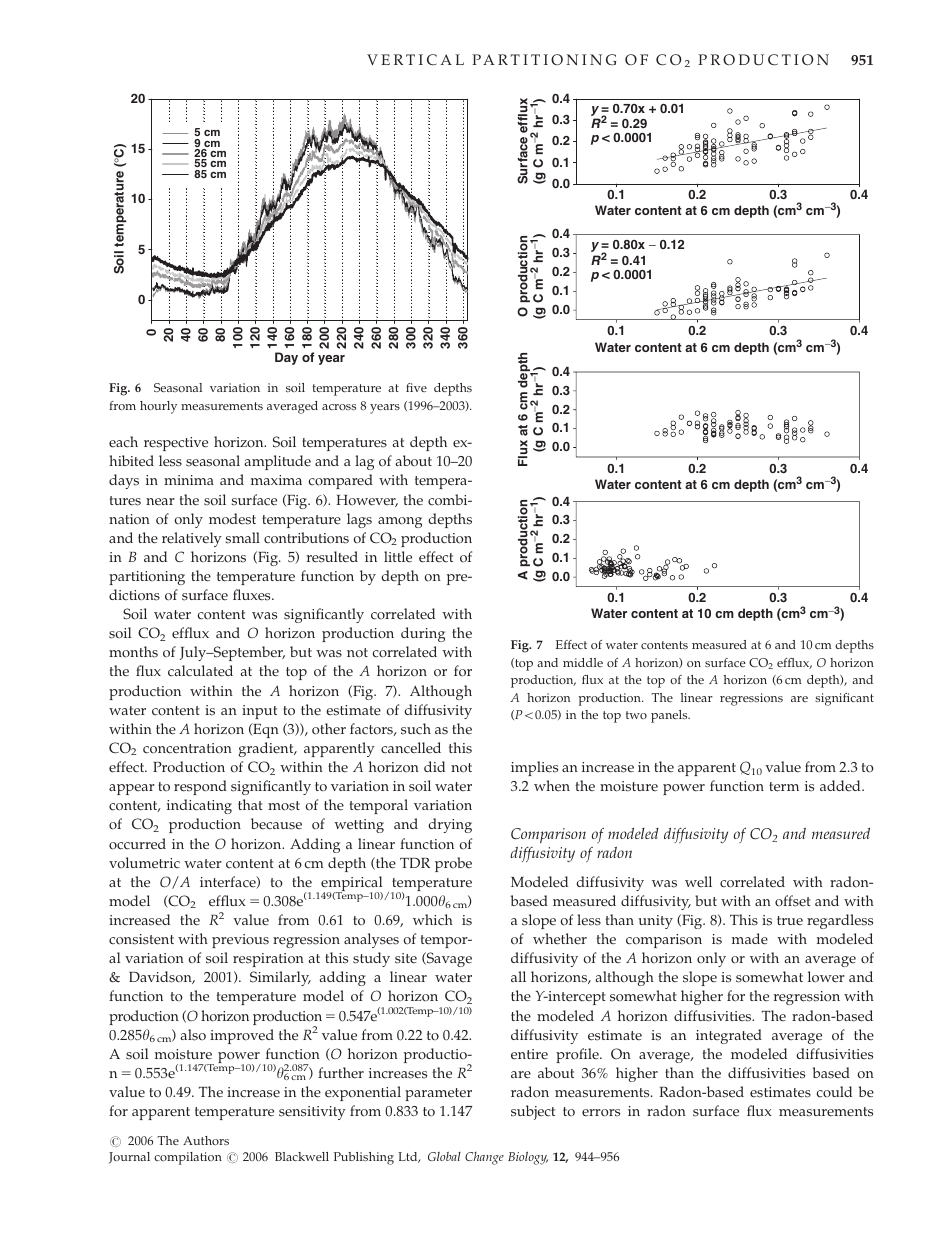 The width and height of the document is (952, 1251). Describe the element at coordinates (206, 1140) in the document. I see `Authors` at that location.
